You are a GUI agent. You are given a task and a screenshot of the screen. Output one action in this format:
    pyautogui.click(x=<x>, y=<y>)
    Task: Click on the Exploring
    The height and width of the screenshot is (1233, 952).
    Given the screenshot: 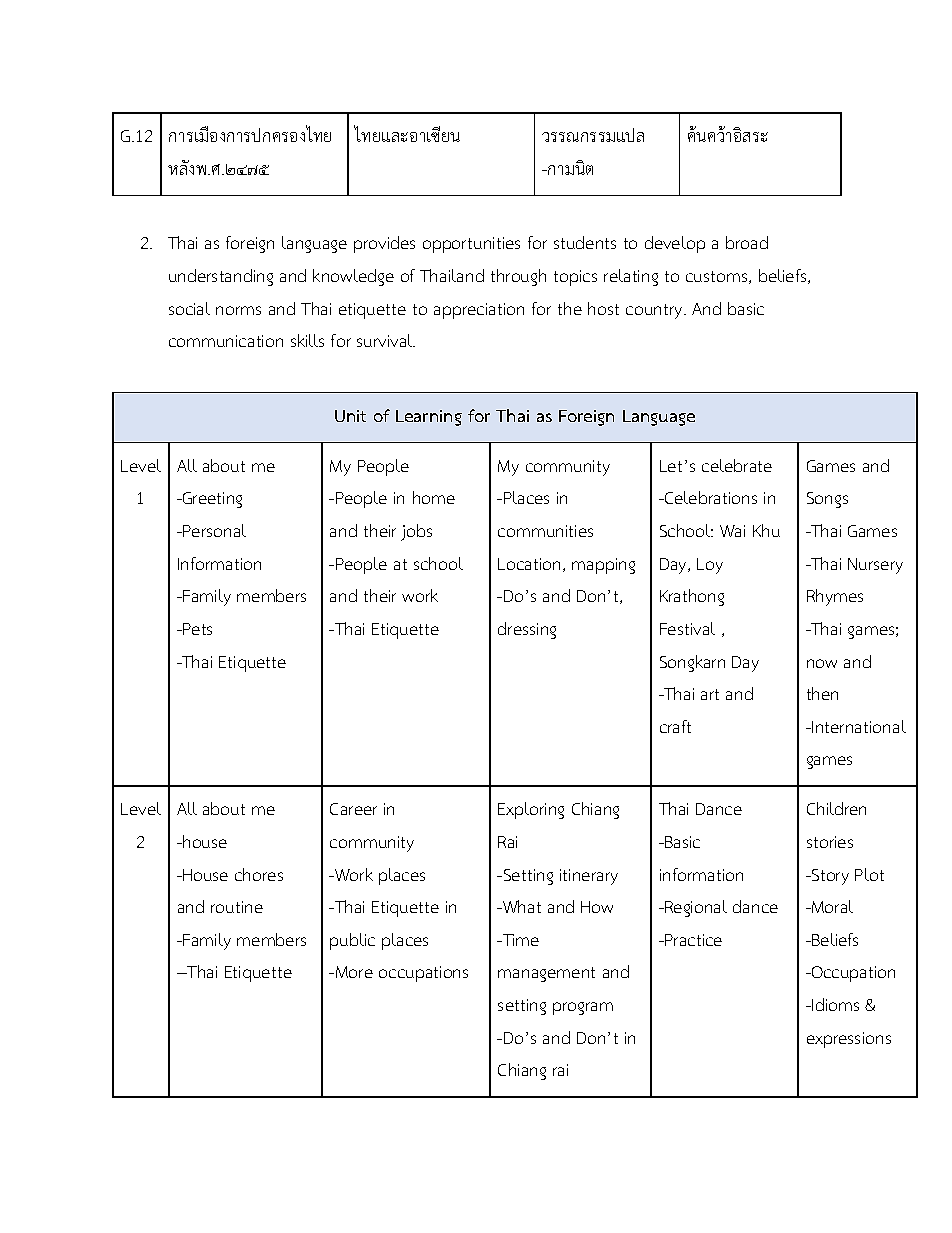 What is the action you would take?
    pyautogui.click(x=531, y=810)
